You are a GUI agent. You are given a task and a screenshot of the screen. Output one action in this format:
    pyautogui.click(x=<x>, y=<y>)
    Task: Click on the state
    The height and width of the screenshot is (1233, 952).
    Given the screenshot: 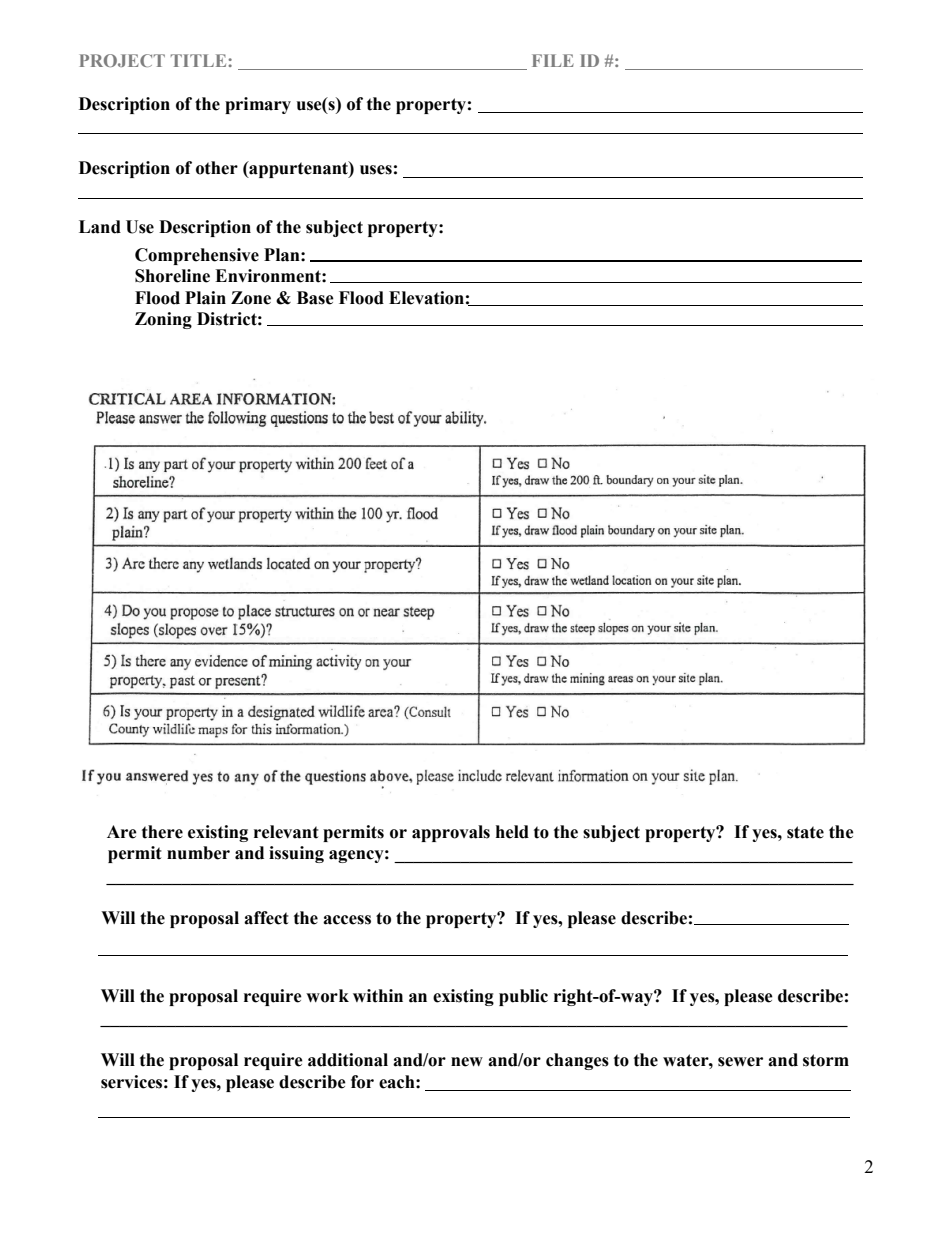 What is the action you would take?
    pyautogui.click(x=805, y=832)
